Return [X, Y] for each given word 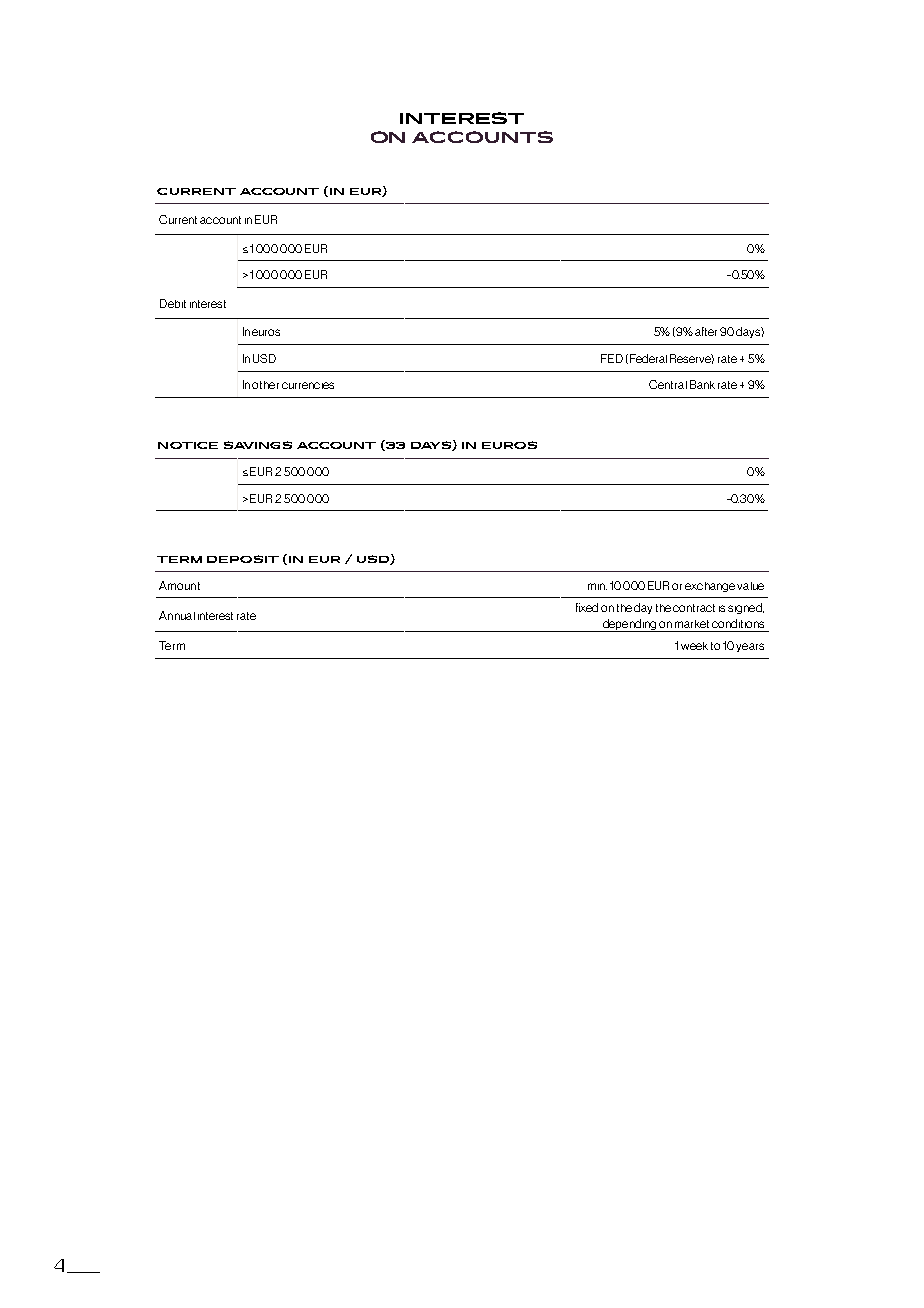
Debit [173, 303]
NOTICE [188, 445]
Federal [648, 358]
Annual [177, 615]
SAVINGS [258, 445]
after [706, 331]
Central [668, 384]
